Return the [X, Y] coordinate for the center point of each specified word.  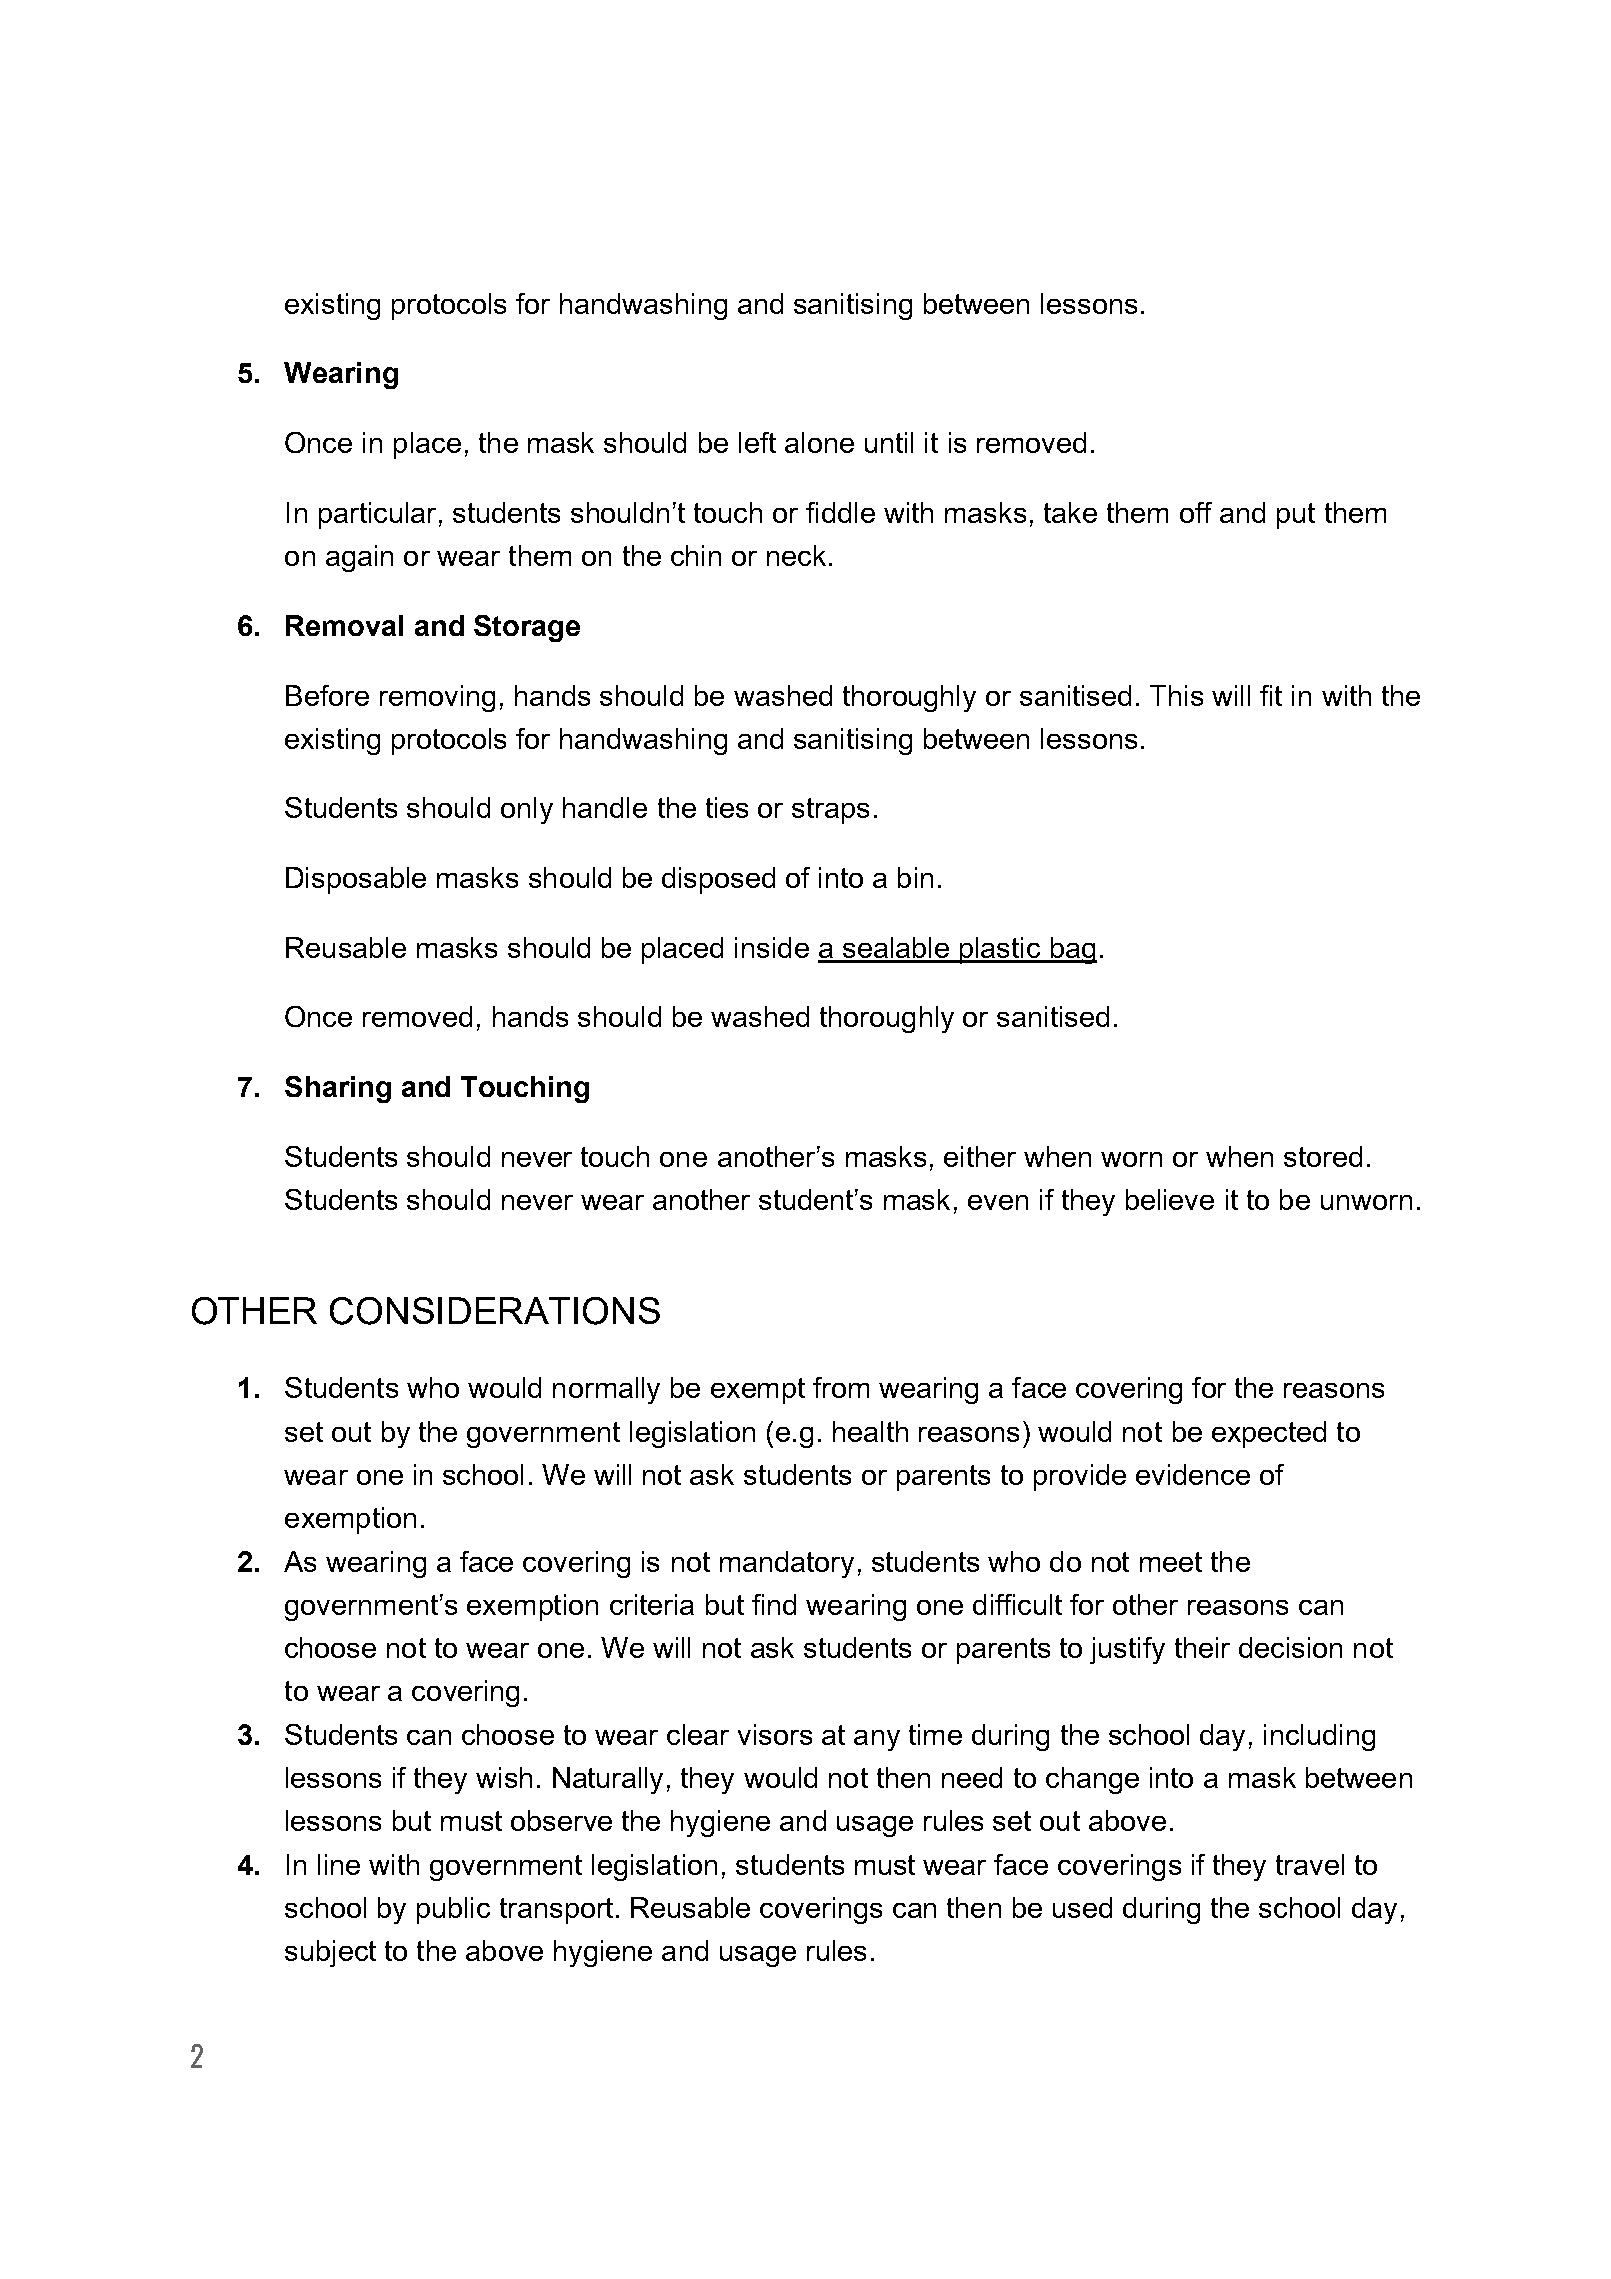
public [453, 1910]
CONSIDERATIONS [495, 1311]
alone [819, 442]
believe [1170, 1199]
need [972, 1777]
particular [377, 515]
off [1196, 512]
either [980, 1156]
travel [1310, 1864]
